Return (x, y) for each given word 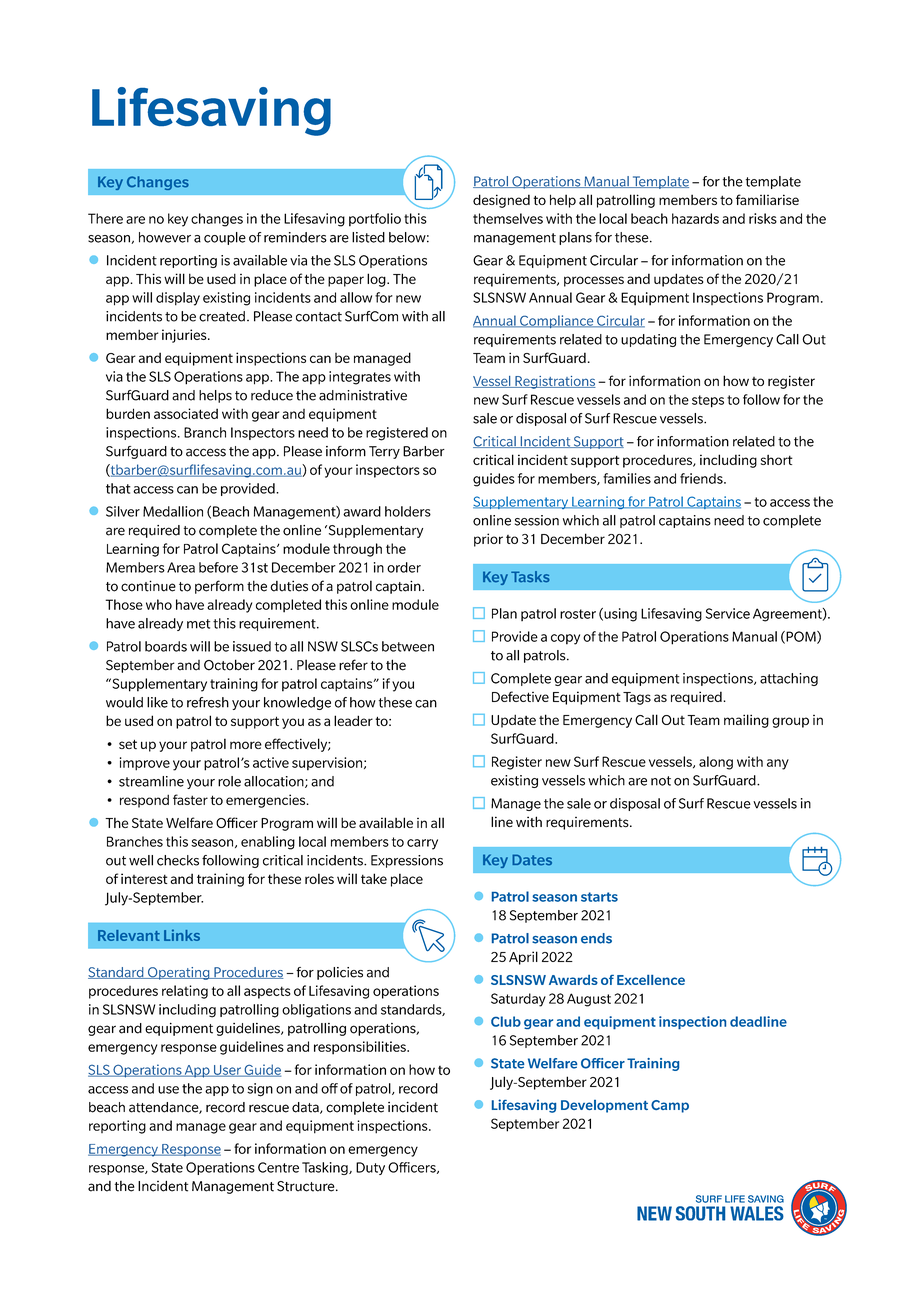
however (165, 237)
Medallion (173, 511)
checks (178, 860)
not (661, 781)
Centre (278, 1167)
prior (488, 540)
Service (728, 613)
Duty (370, 1168)
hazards (695, 218)
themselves (508, 218)
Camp (670, 1106)
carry (422, 844)
